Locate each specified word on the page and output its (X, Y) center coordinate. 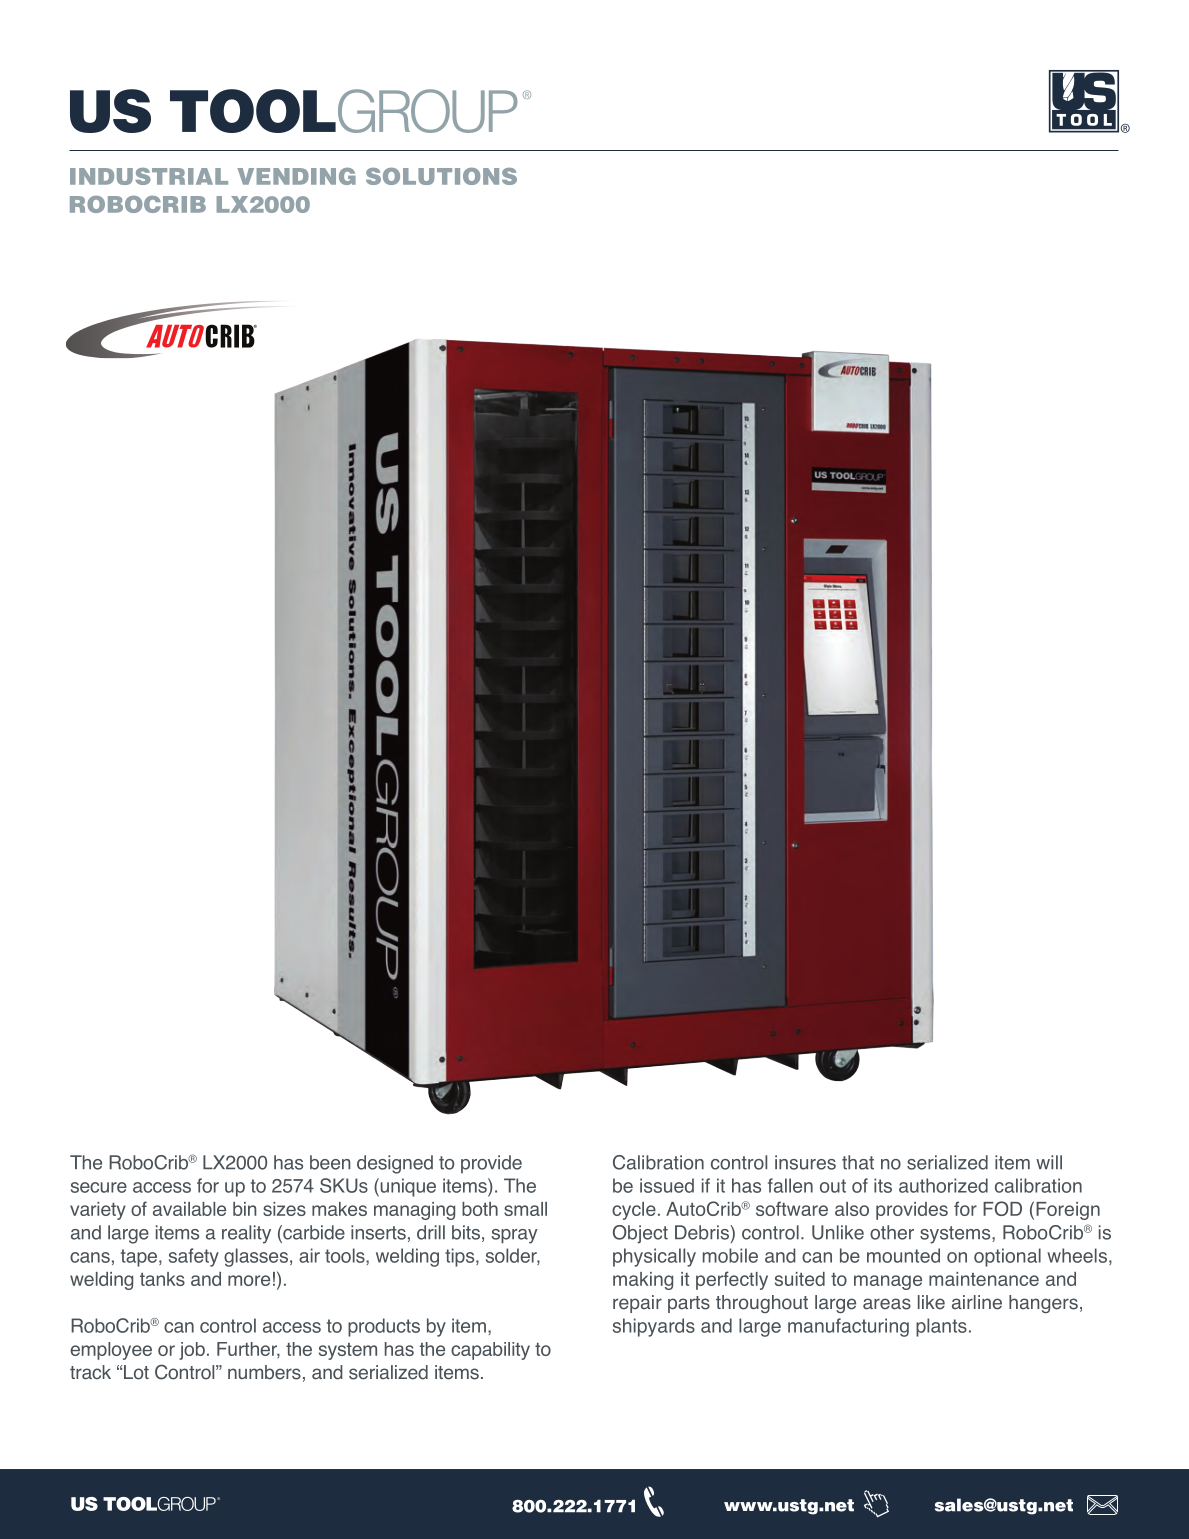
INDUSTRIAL (149, 176)
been (330, 1162)
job (192, 1351)
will (1049, 1162)
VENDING (296, 176)
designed (395, 1164)
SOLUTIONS (441, 176)
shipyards (654, 1327)
